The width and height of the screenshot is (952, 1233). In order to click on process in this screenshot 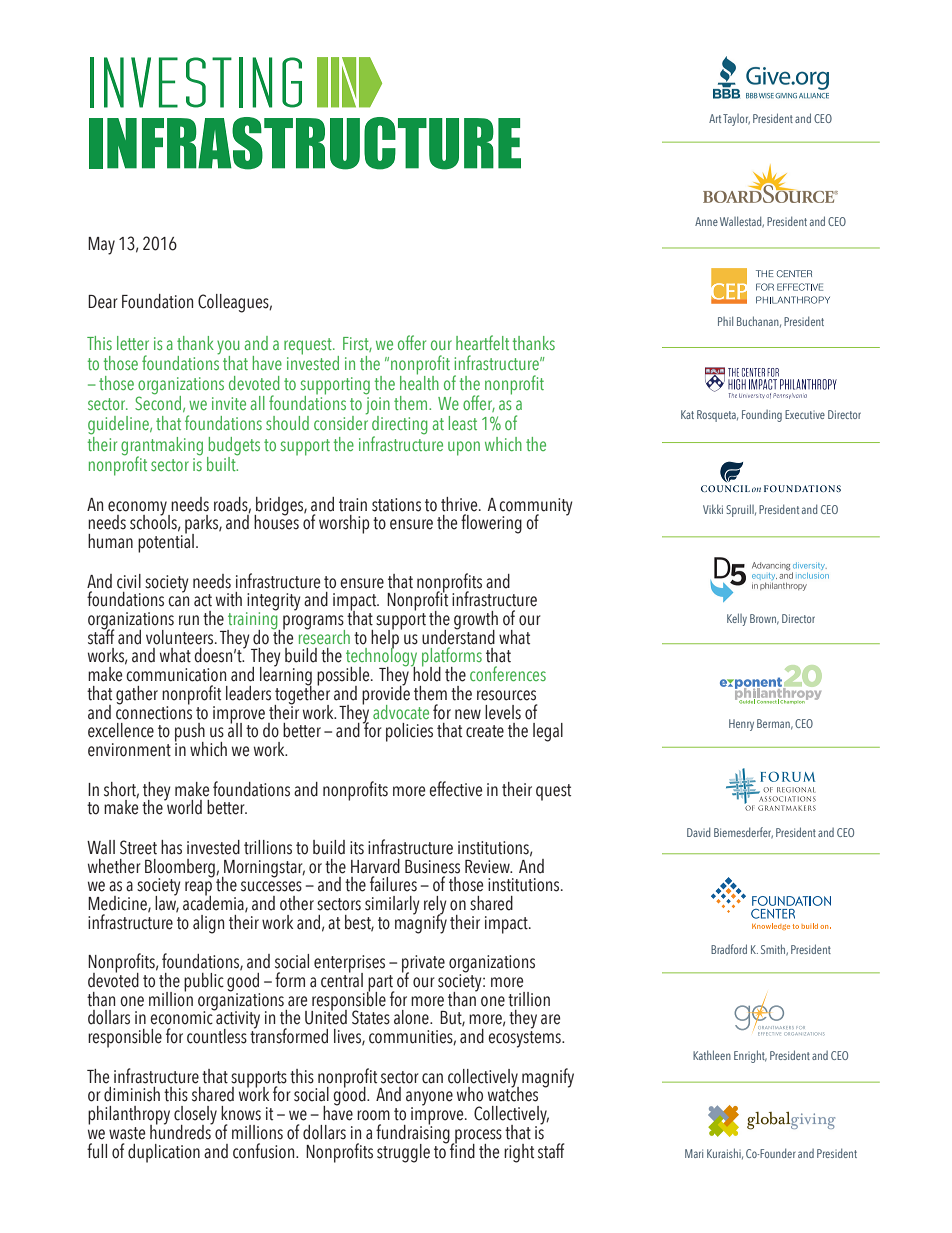, I will do `click(477, 1137)`.
